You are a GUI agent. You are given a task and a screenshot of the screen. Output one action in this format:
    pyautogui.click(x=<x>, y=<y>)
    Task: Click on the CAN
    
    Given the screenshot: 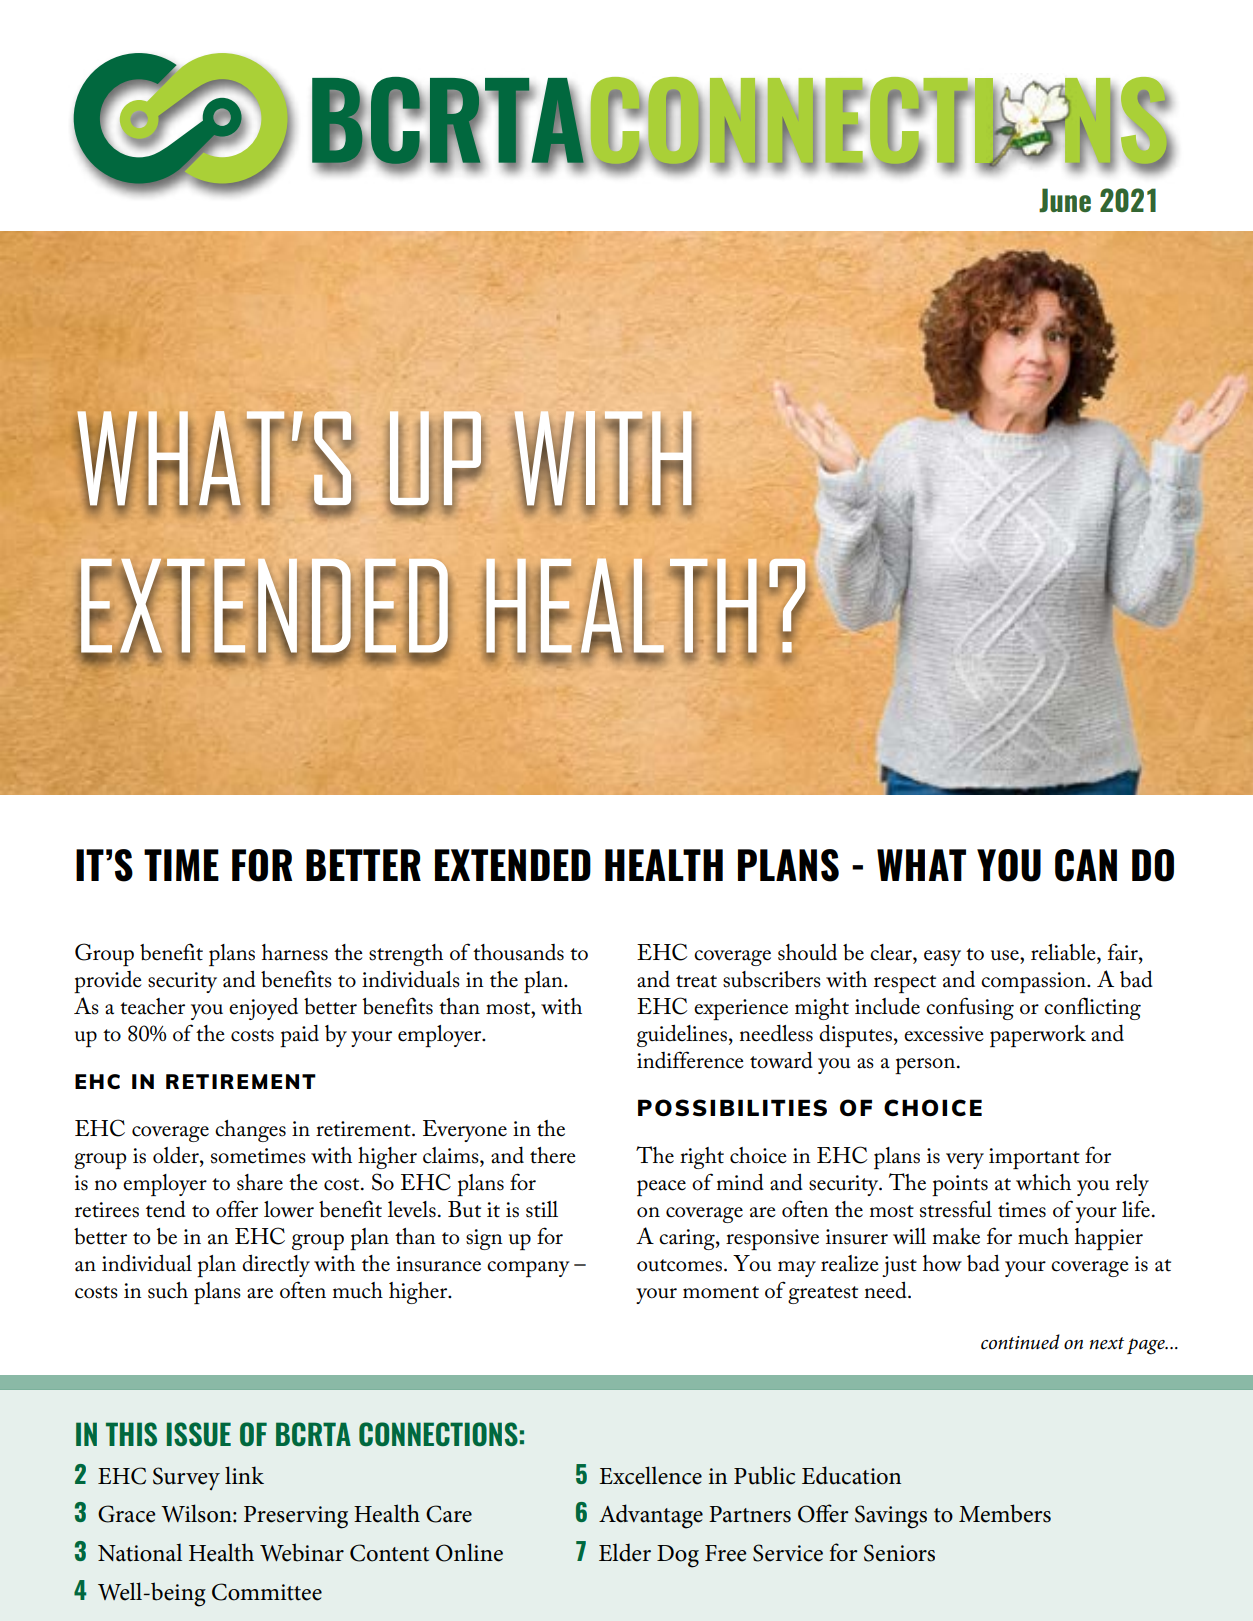 What is the action you would take?
    pyautogui.click(x=1086, y=865)
